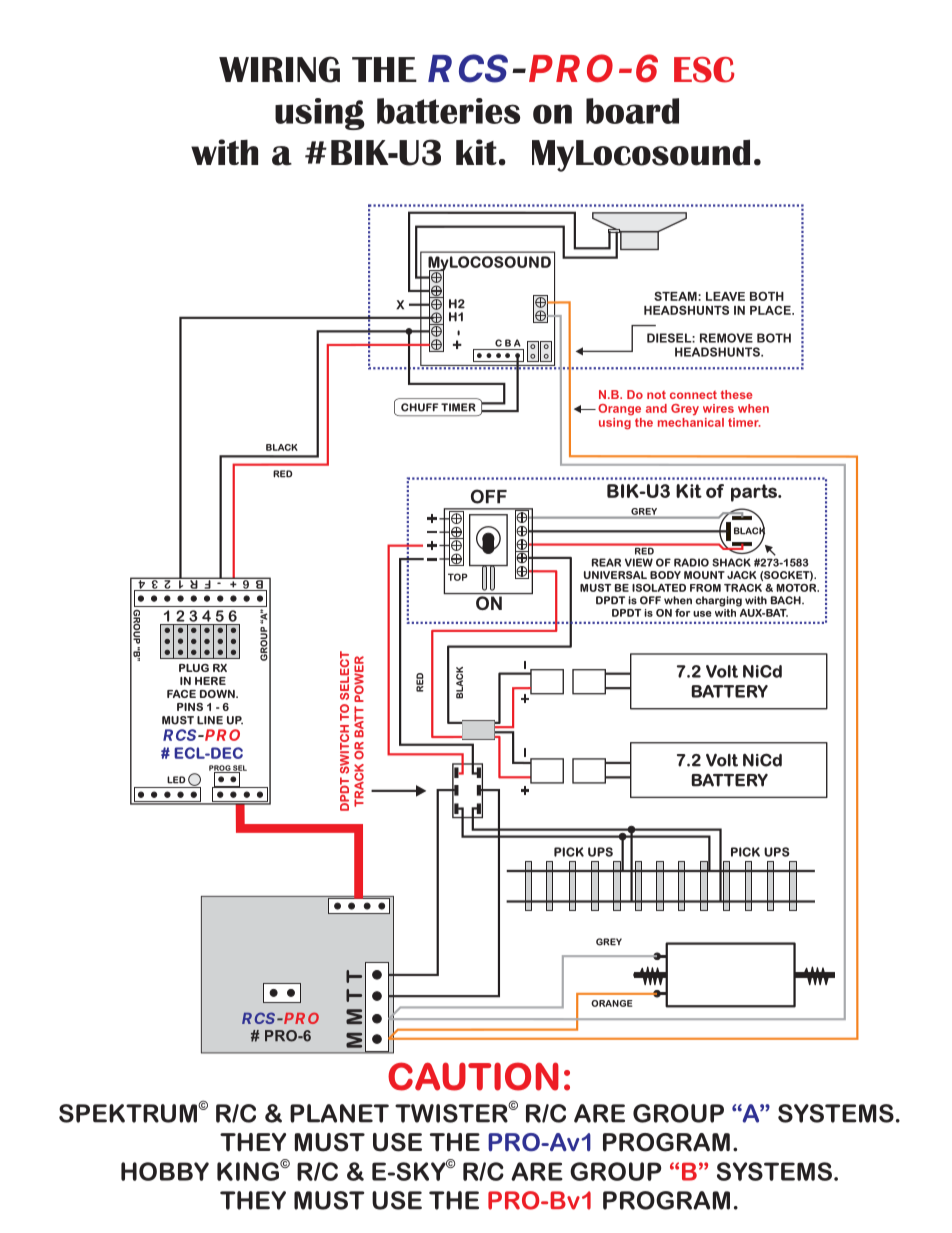 The image size is (952, 1233). What do you see at coordinates (249, 1171) in the screenshot?
I see `KING` at bounding box center [249, 1171].
